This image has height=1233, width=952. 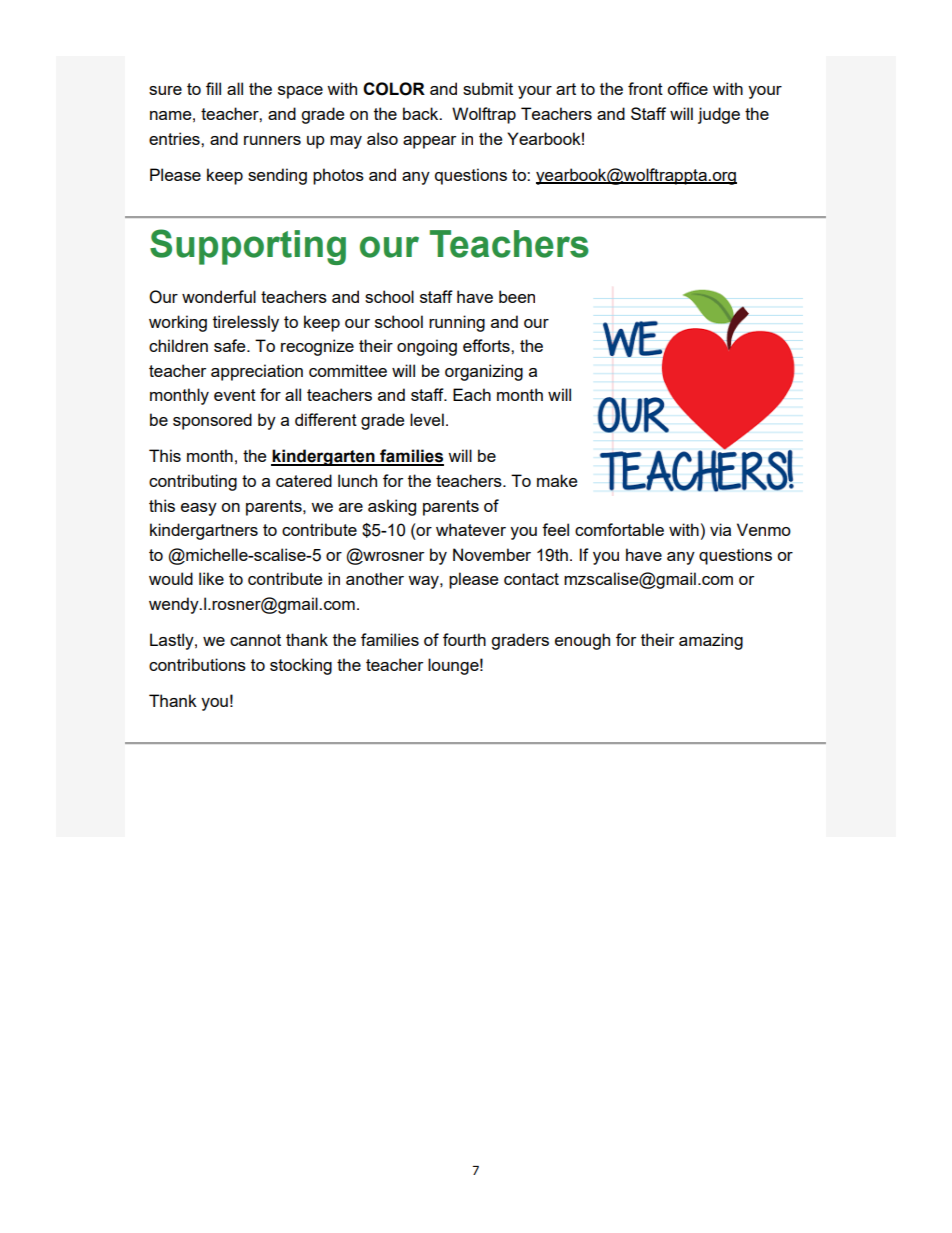 What do you see at coordinates (711, 641) in the image?
I see `amazing` at bounding box center [711, 641].
